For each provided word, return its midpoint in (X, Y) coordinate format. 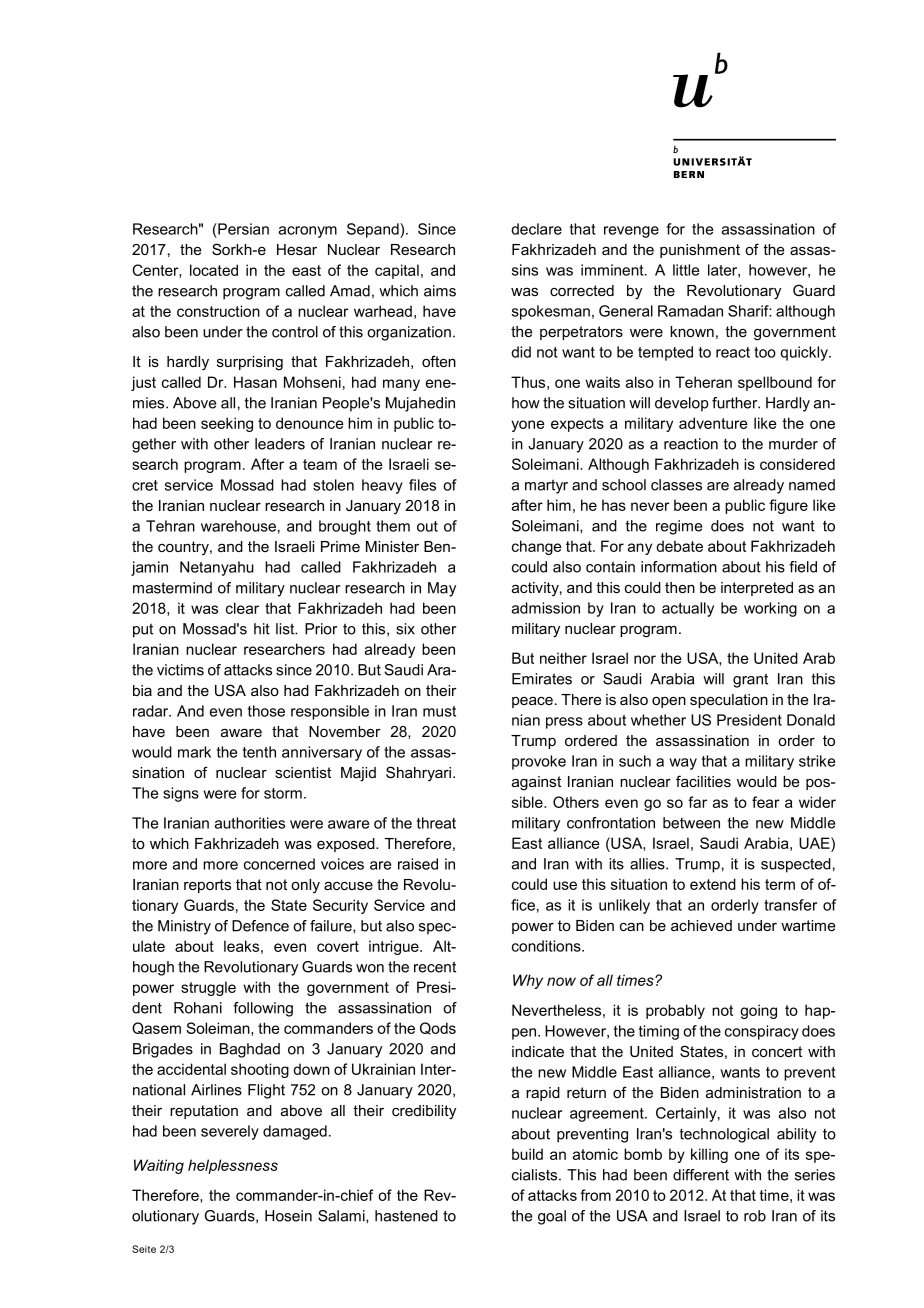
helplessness (233, 1166)
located (214, 270)
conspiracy (762, 1032)
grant (750, 680)
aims (440, 291)
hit (262, 629)
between (691, 823)
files (422, 485)
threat (436, 823)
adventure (713, 423)
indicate (538, 1051)
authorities (250, 823)
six (405, 629)
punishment (700, 251)
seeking (227, 424)
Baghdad (250, 1050)
